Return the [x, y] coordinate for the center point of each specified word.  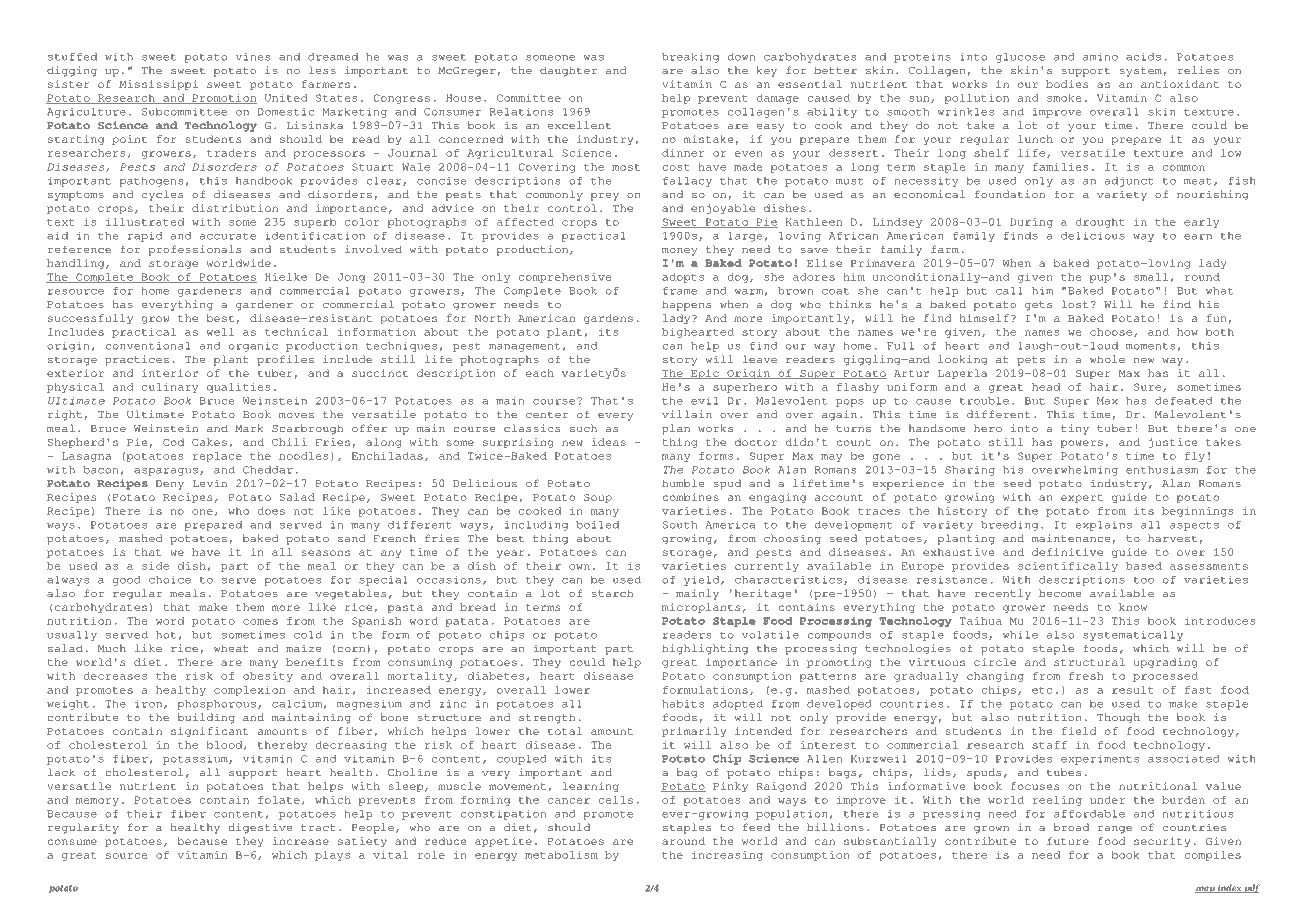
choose [1112, 332]
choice [170, 579]
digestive [260, 828]
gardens [608, 319]
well [220, 332]
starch [612, 593]
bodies [1067, 84]
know [1133, 607]
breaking [690, 57]
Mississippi [158, 85]
